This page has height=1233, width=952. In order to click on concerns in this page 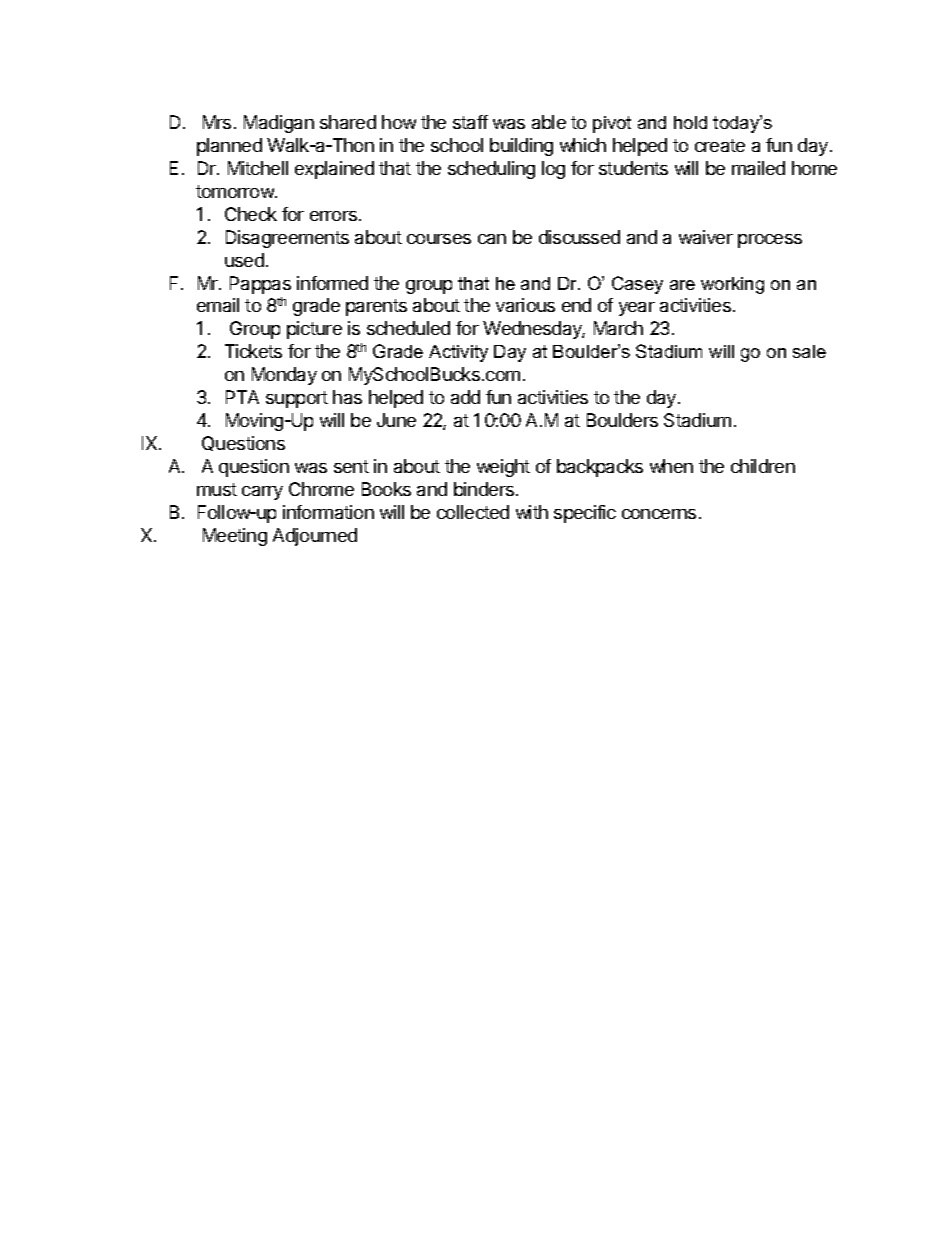, I will do `click(659, 514)`.
